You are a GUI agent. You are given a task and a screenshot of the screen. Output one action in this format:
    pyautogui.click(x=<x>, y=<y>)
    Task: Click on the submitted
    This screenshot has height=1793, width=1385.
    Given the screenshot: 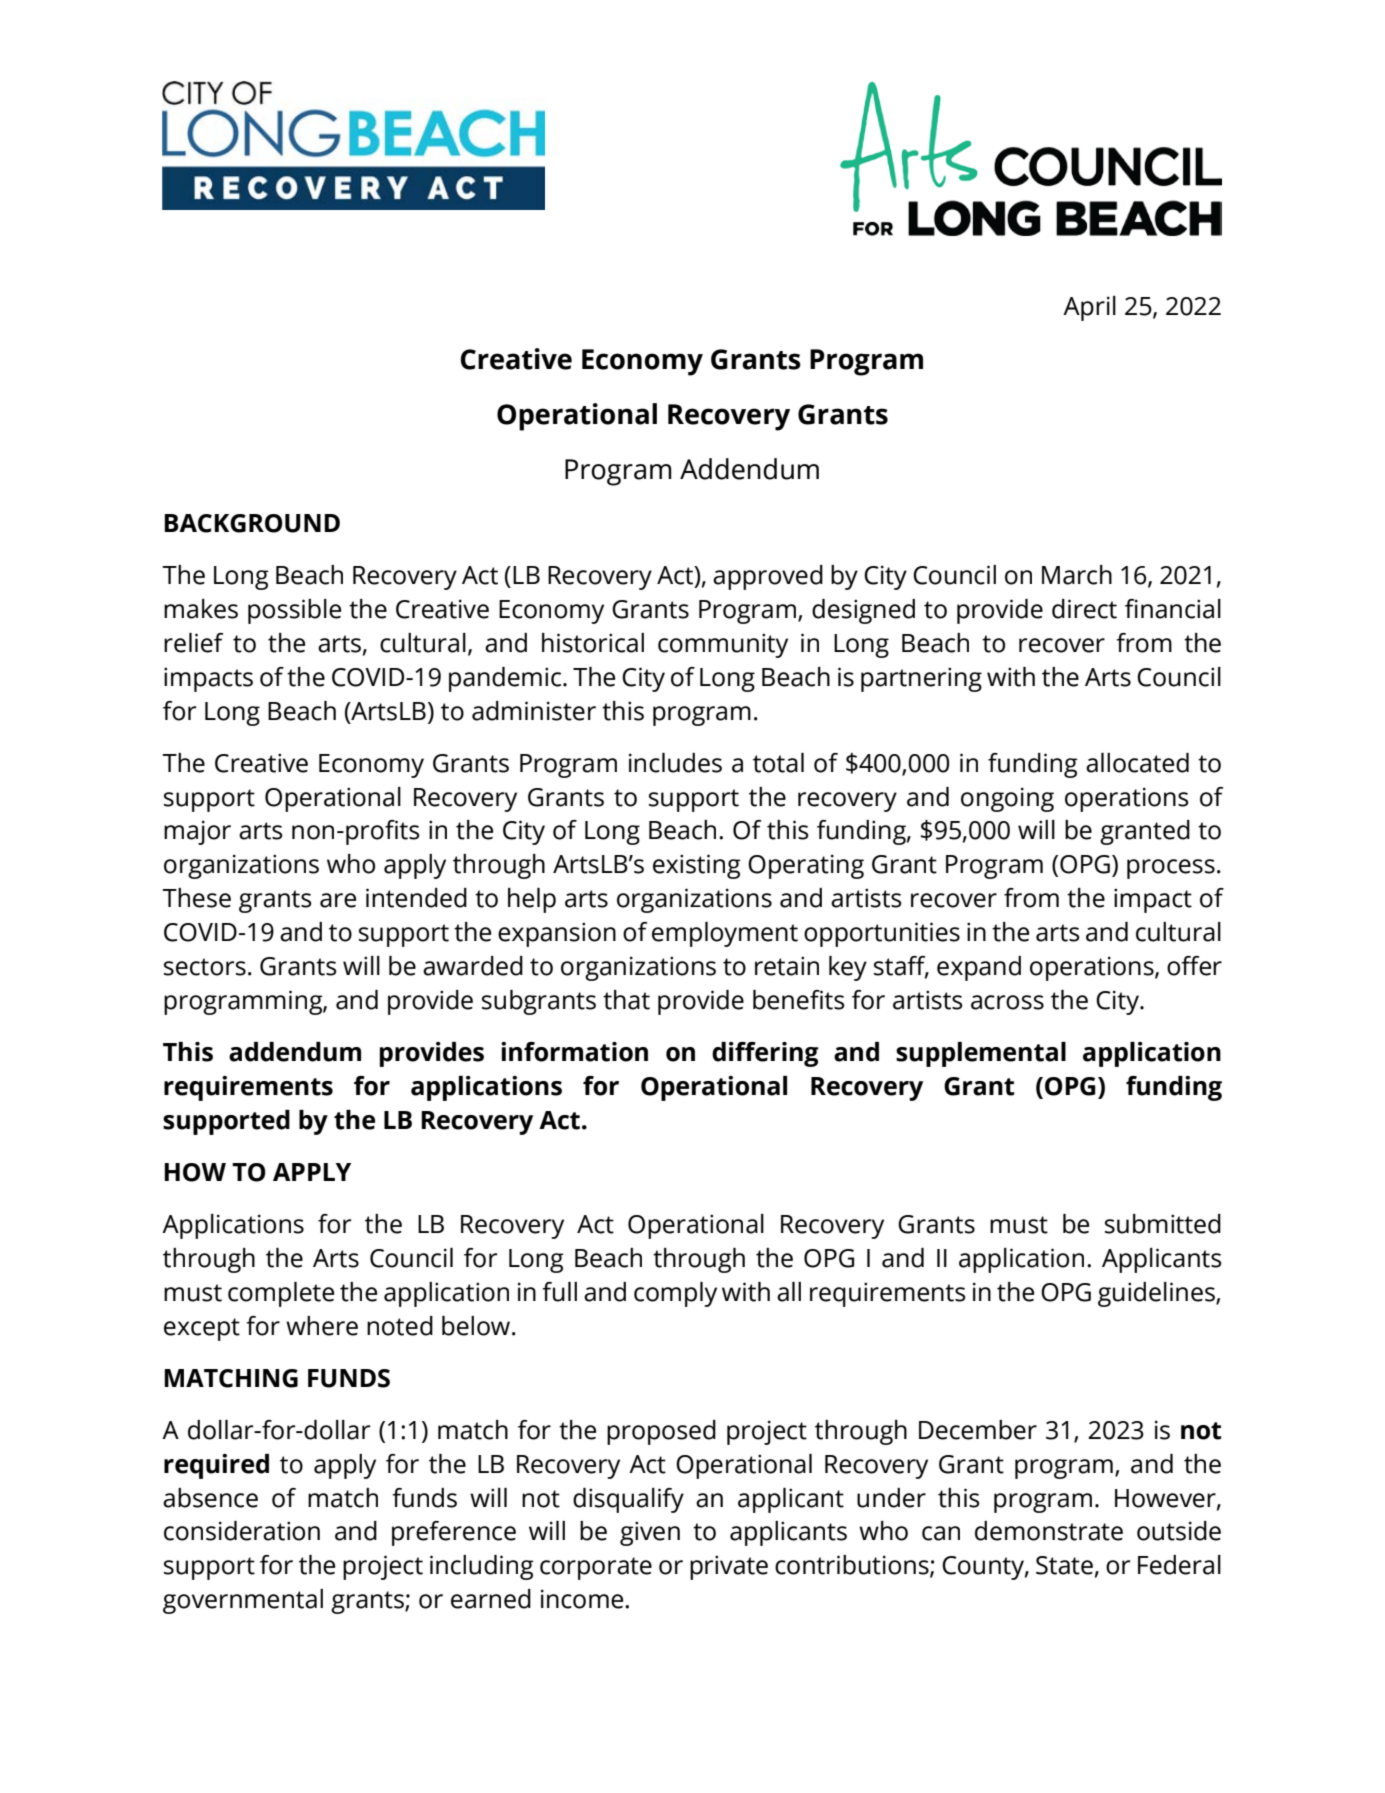 What is the action you would take?
    pyautogui.click(x=1163, y=1224)
